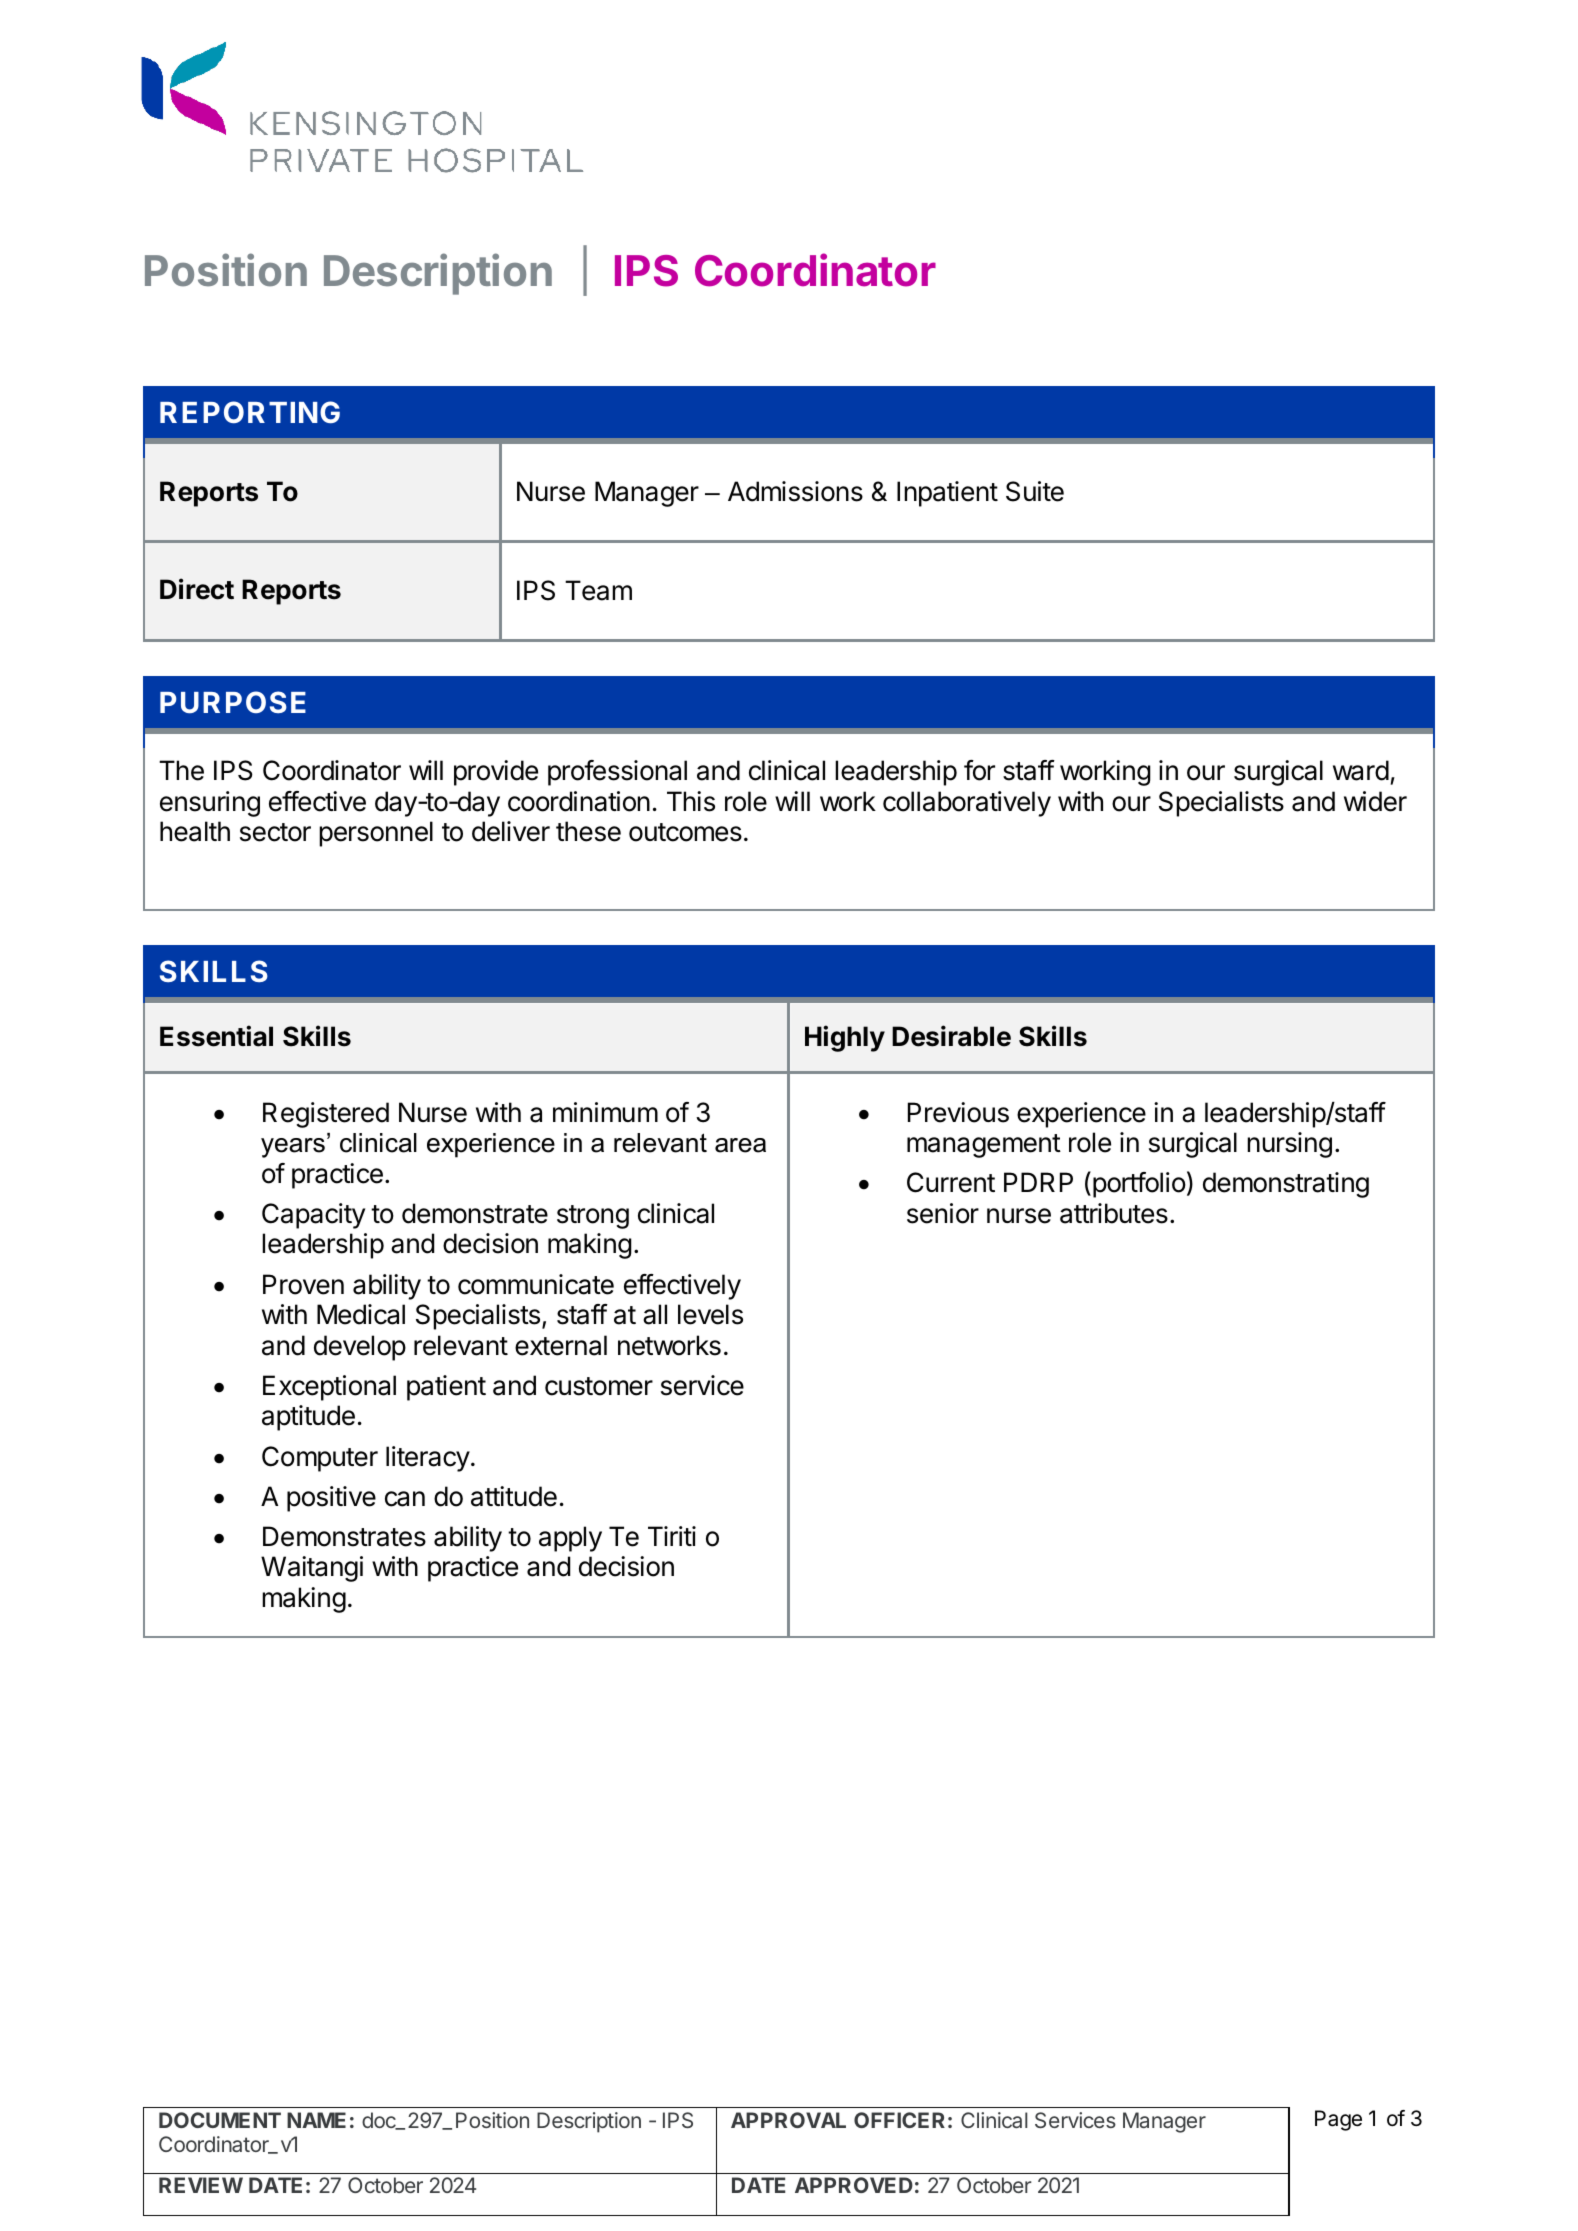  I want to click on Medical, so click(361, 1314).
